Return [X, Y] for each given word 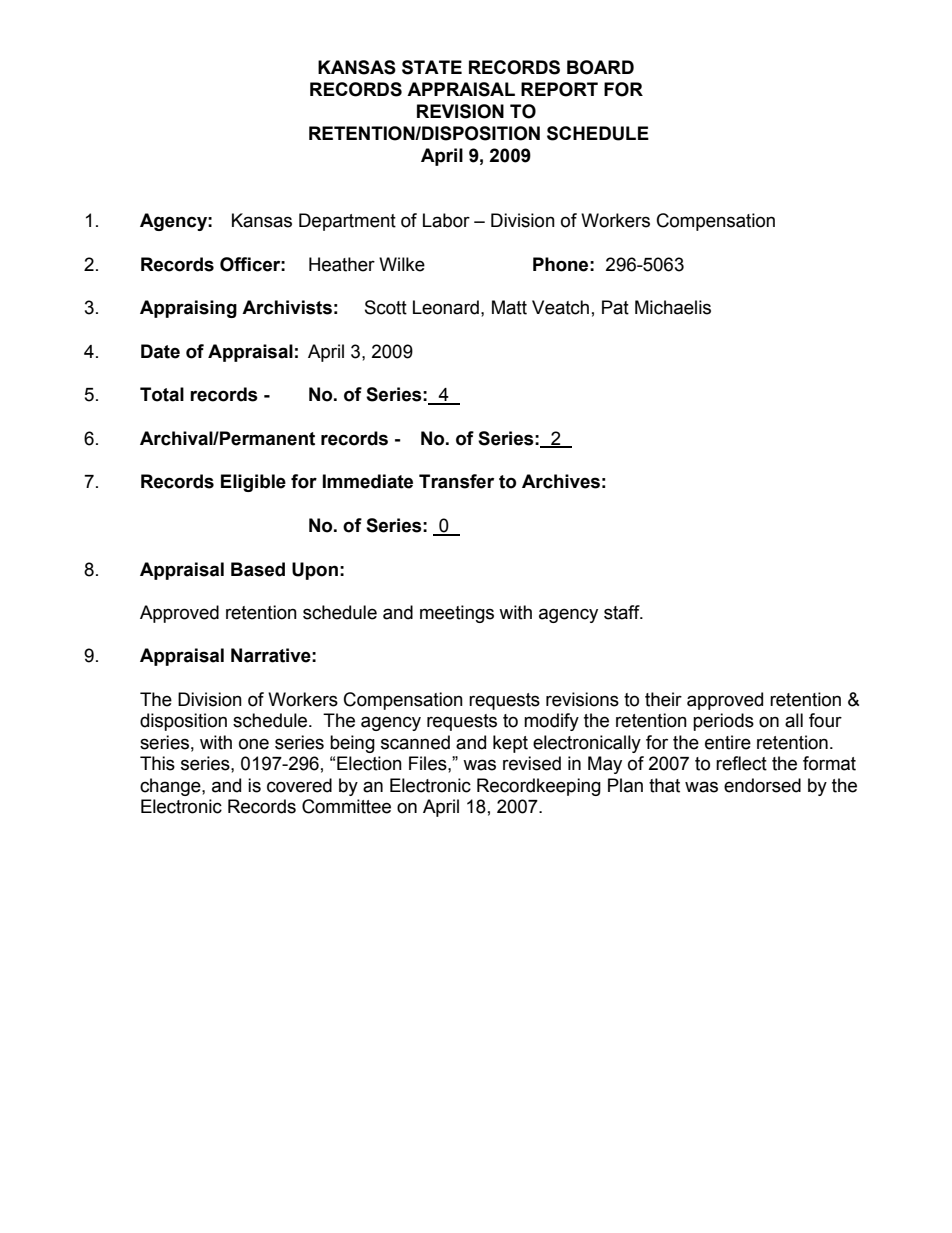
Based [258, 569]
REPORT [559, 89]
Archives [561, 481]
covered [299, 785]
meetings [457, 614]
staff [623, 612]
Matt [509, 307]
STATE [432, 67]
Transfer [456, 481]
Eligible [253, 483]
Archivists [287, 307]
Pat [615, 307]
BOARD [600, 67]
